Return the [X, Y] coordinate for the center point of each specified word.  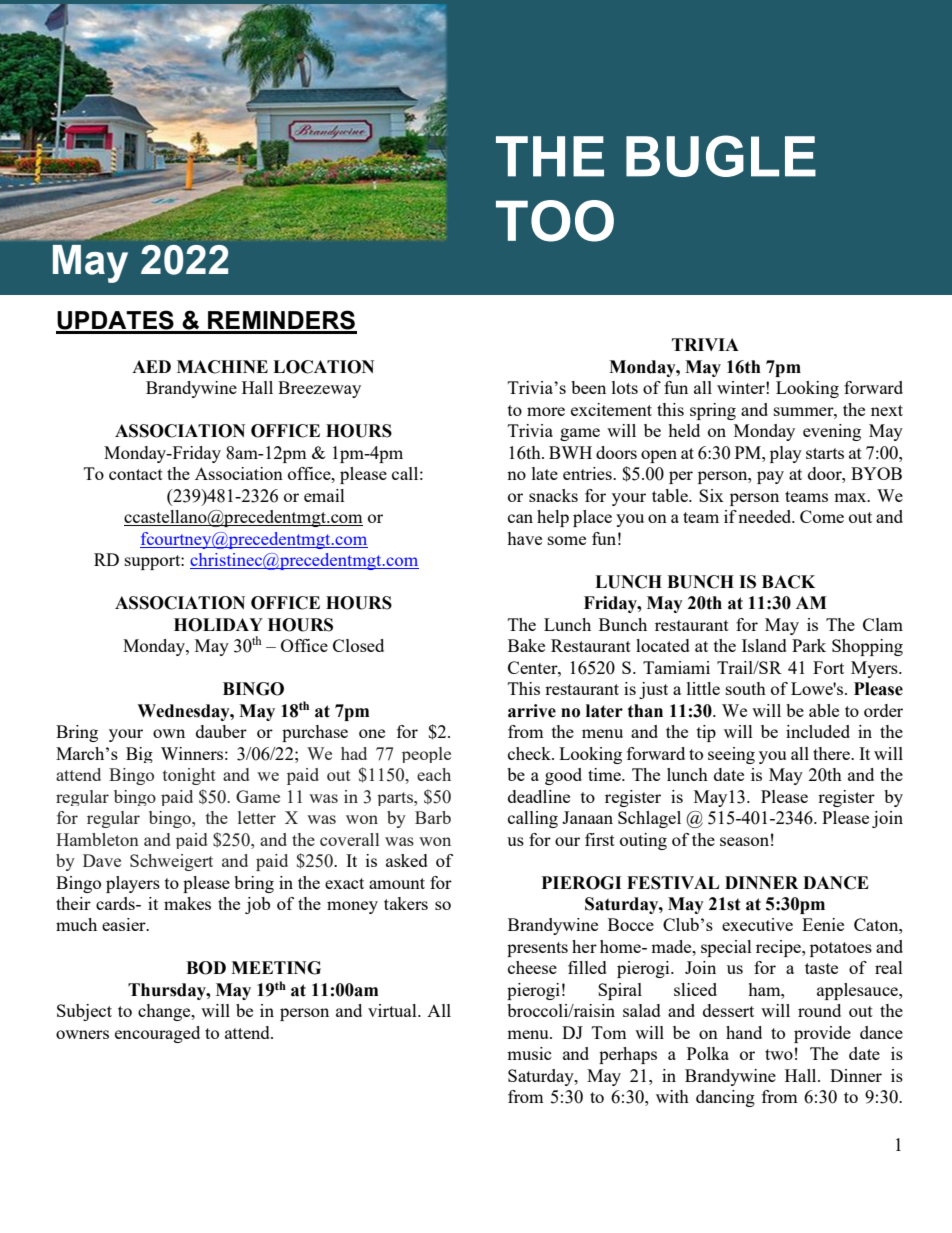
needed [766, 516]
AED [151, 366]
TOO [555, 221]
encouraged [157, 1034]
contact [136, 474]
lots [625, 387]
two [779, 1054]
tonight [189, 776]
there [832, 753]
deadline [539, 796]
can [520, 518]
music [529, 1053]
